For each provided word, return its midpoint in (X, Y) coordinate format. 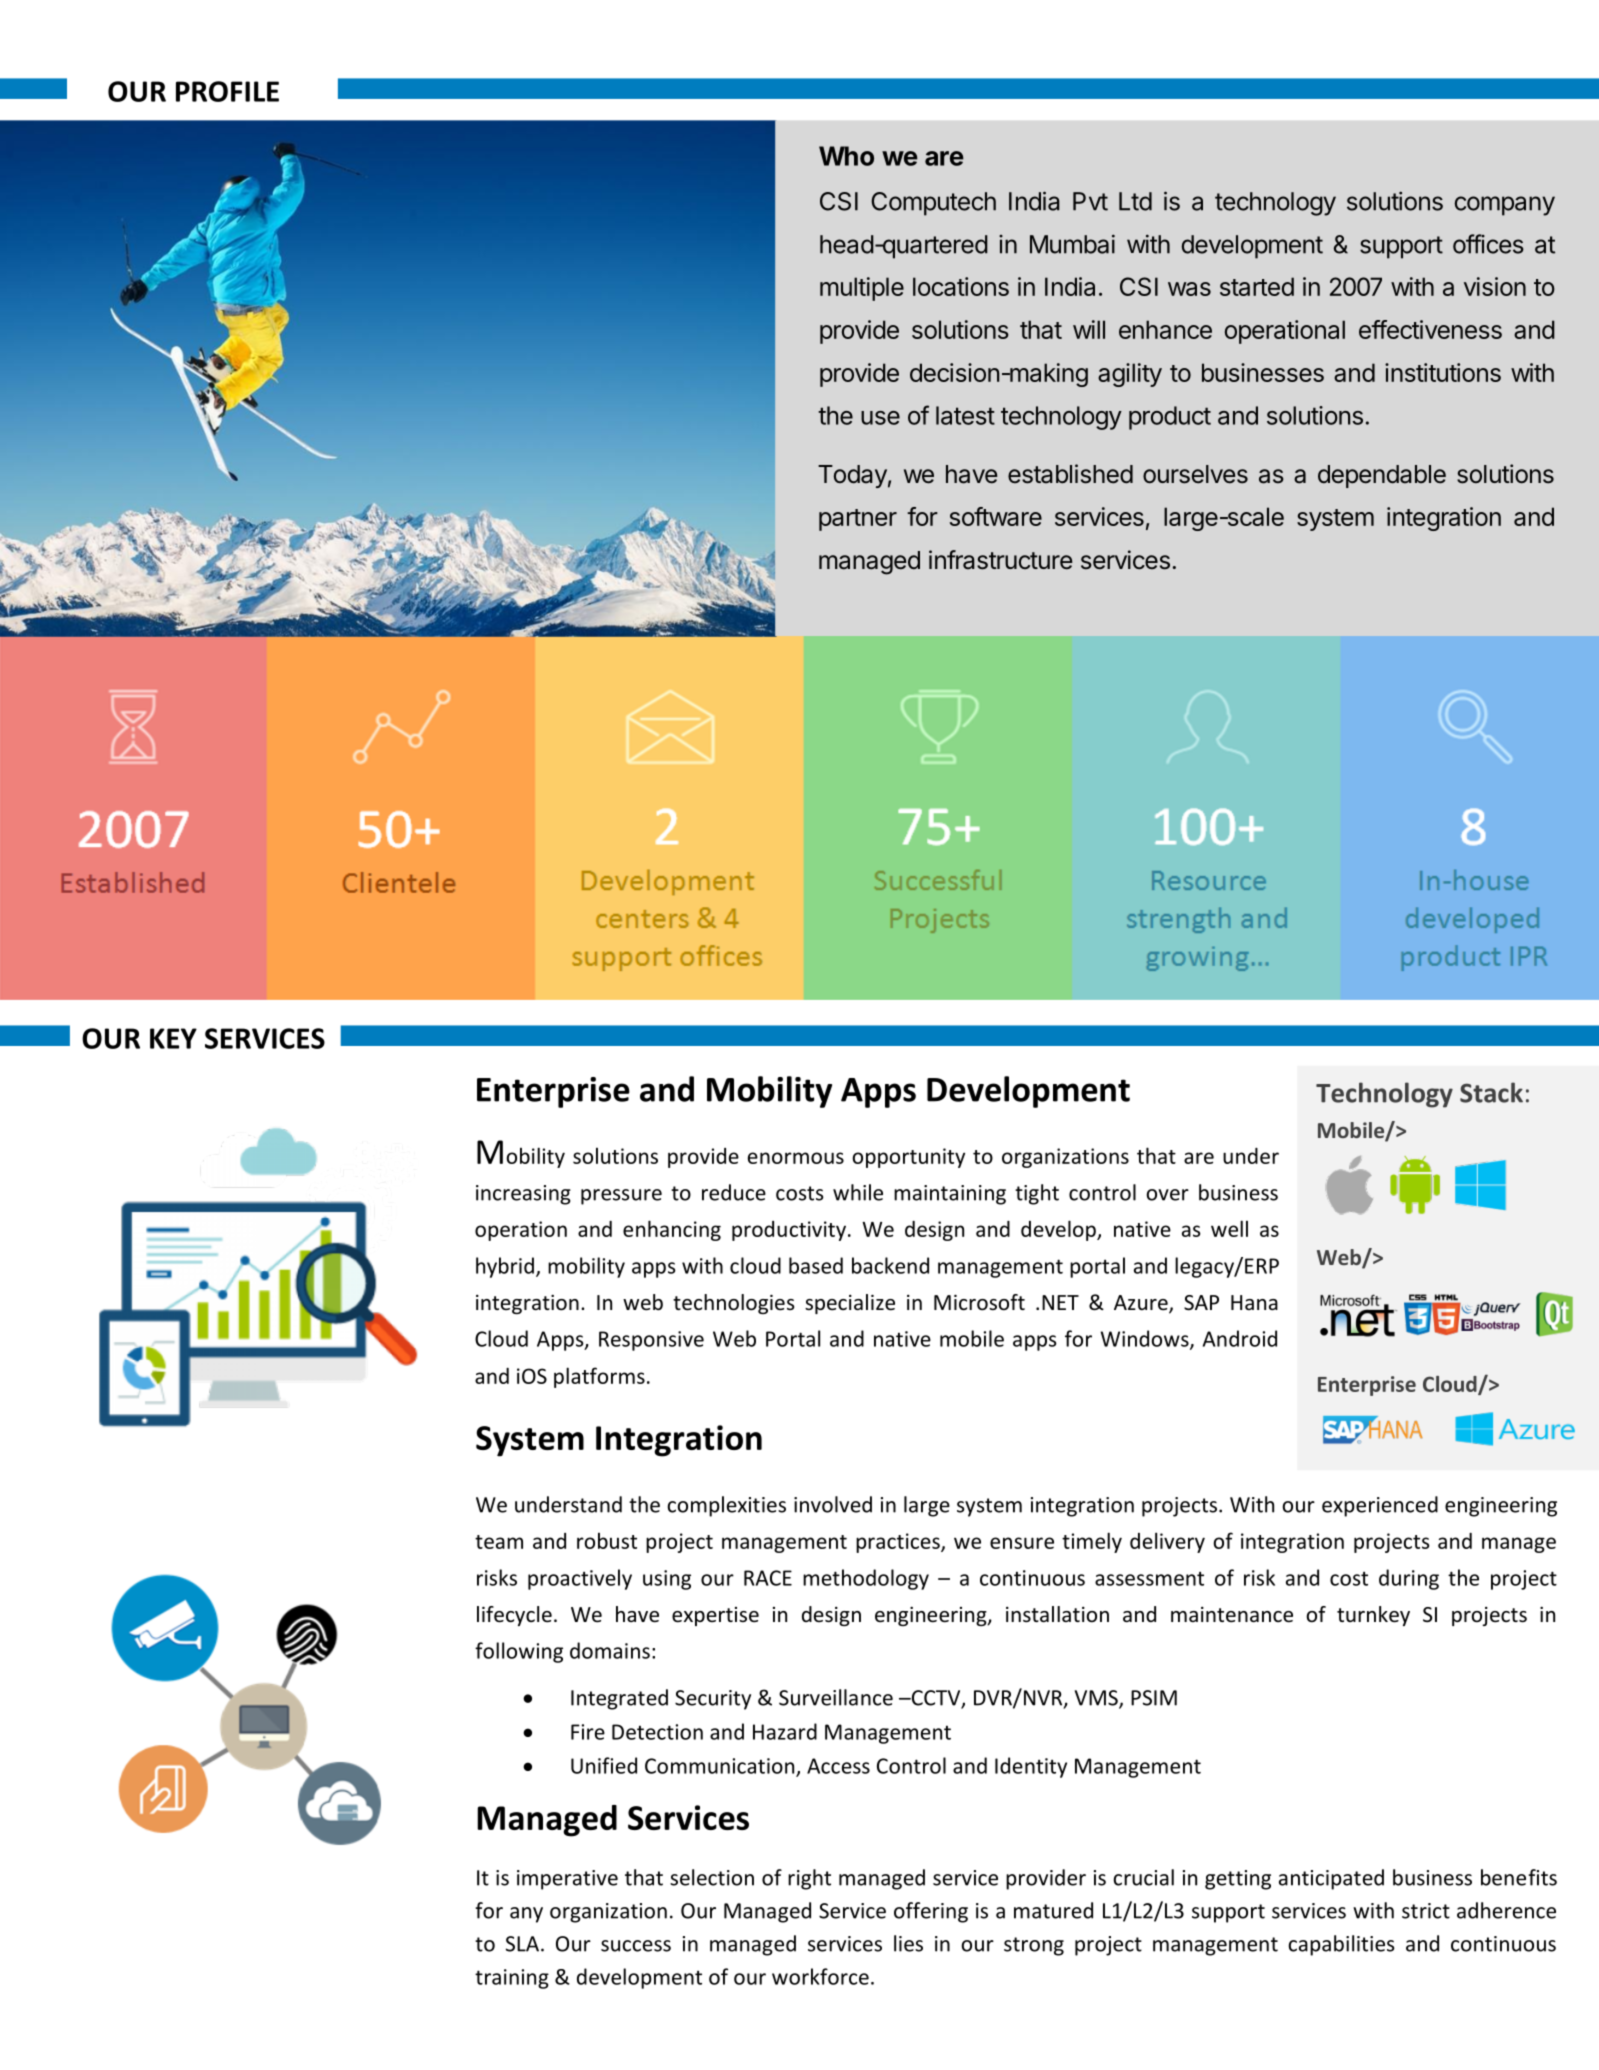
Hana (1254, 1302)
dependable (1382, 476)
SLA (522, 1944)
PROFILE (227, 91)
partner (858, 520)
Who (846, 156)
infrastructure (1001, 560)
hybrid (505, 1267)
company (1505, 206)
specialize (850, 1304)
